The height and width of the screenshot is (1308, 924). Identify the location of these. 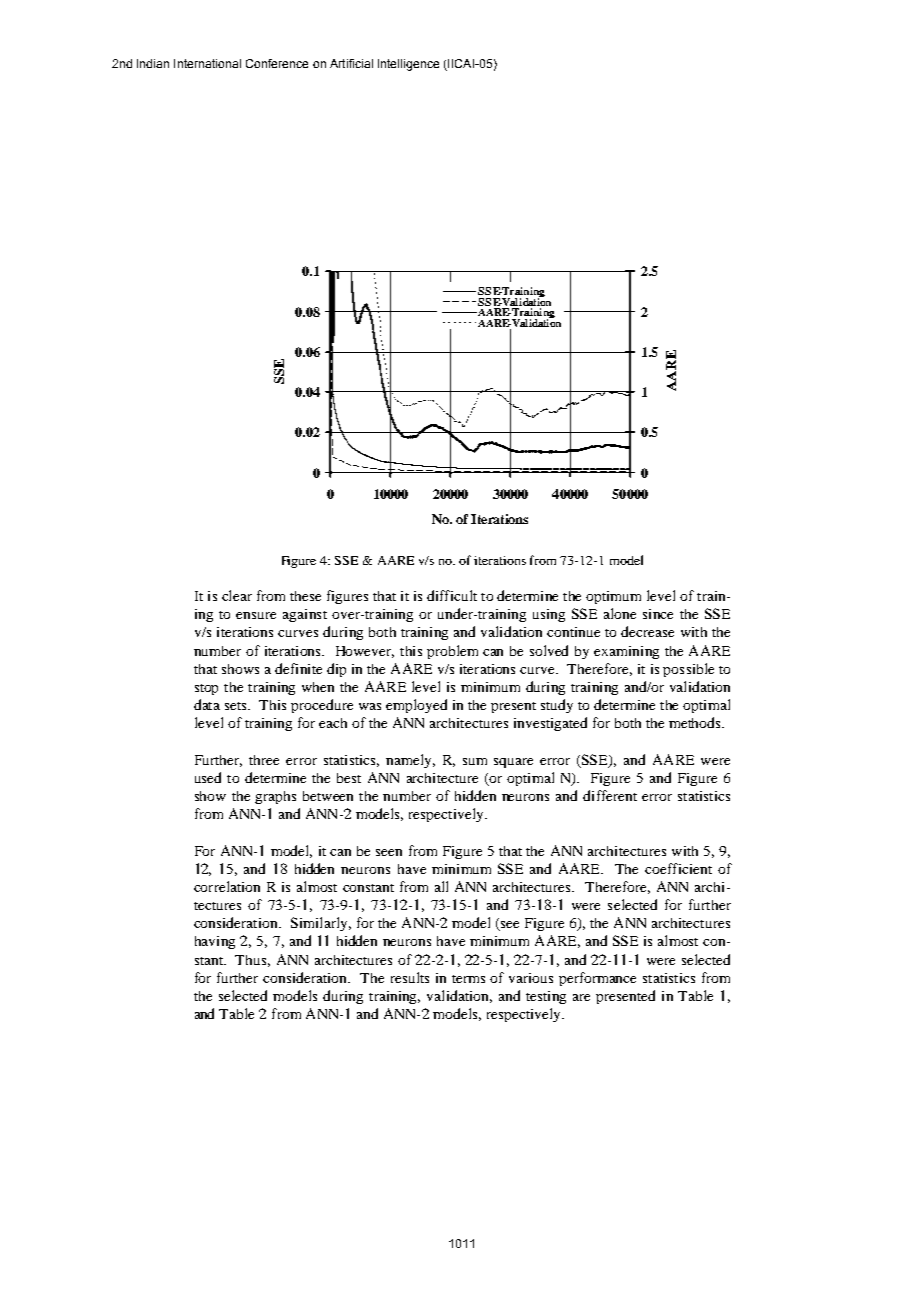
(305, 596).
